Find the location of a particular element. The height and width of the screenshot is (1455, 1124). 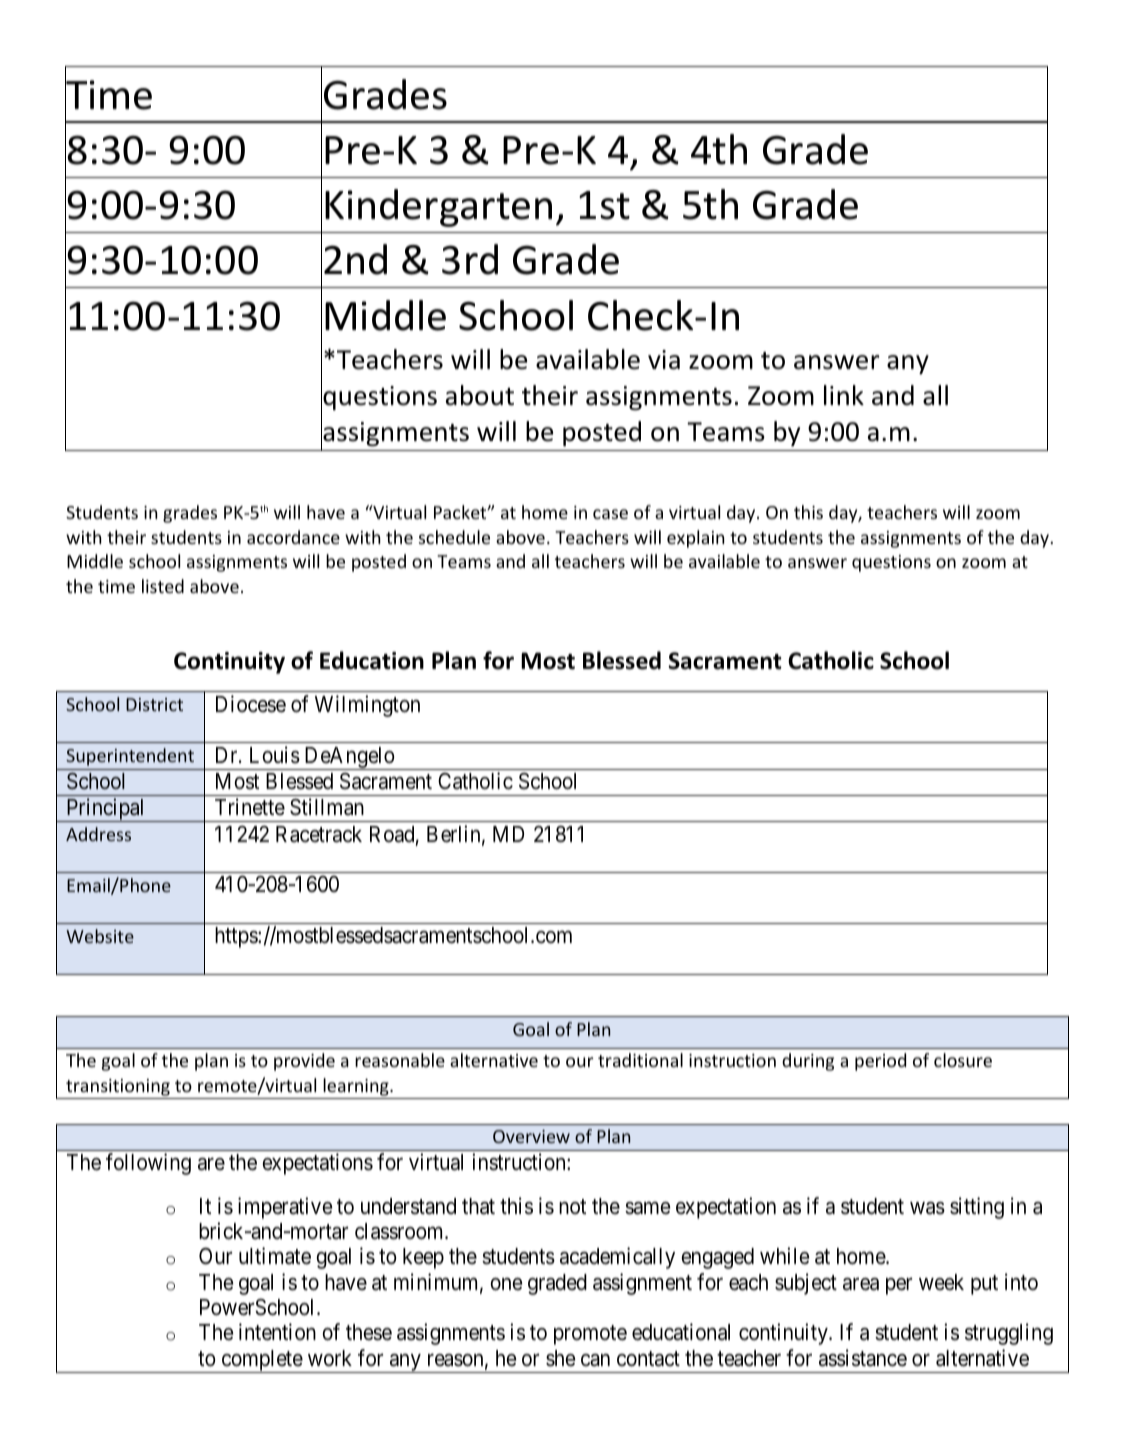

Wilmington is located at coordinates (367, 706).
